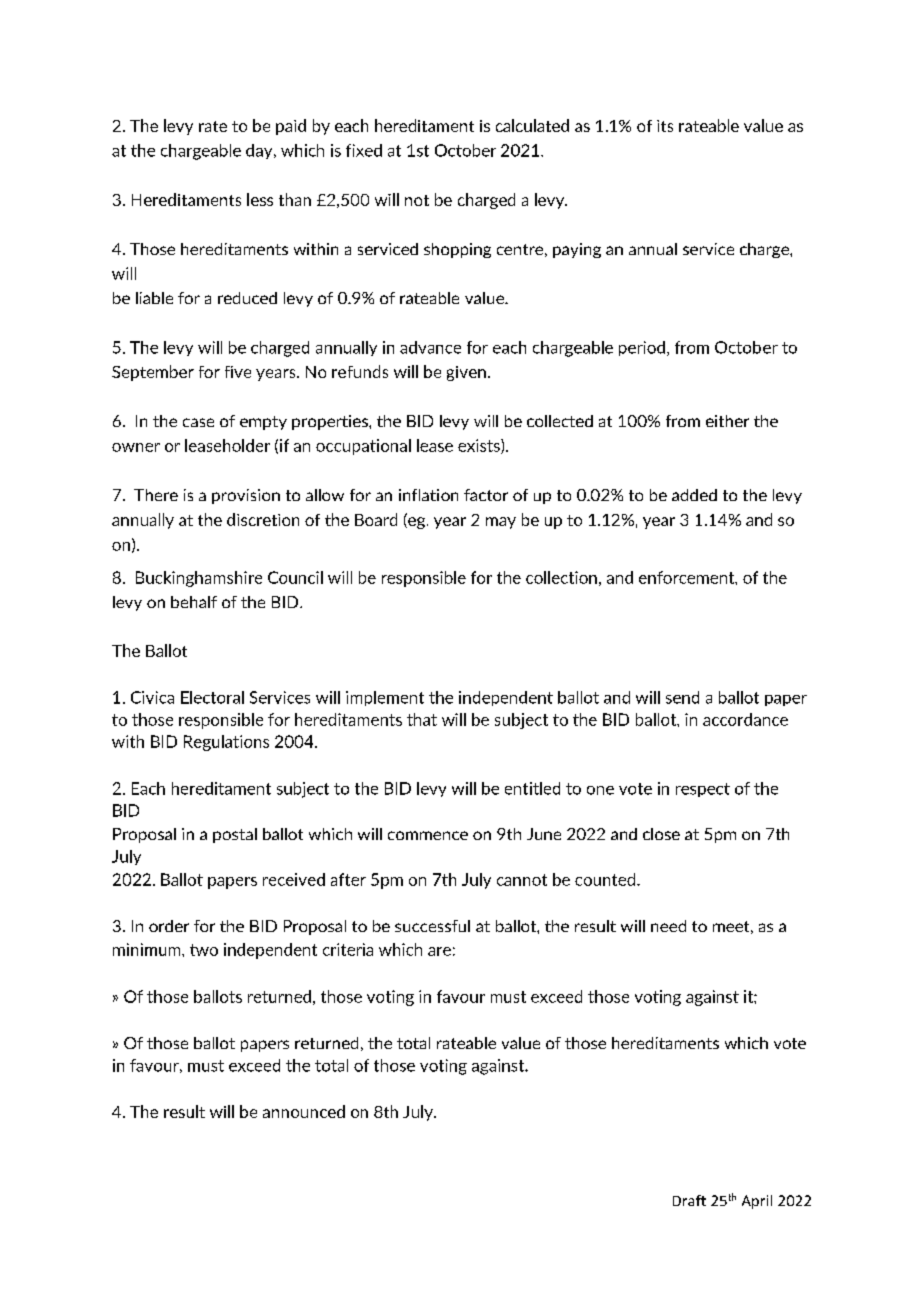 This page has height=1308, width=924. I want to click on Electoral, so click(212, 697).
